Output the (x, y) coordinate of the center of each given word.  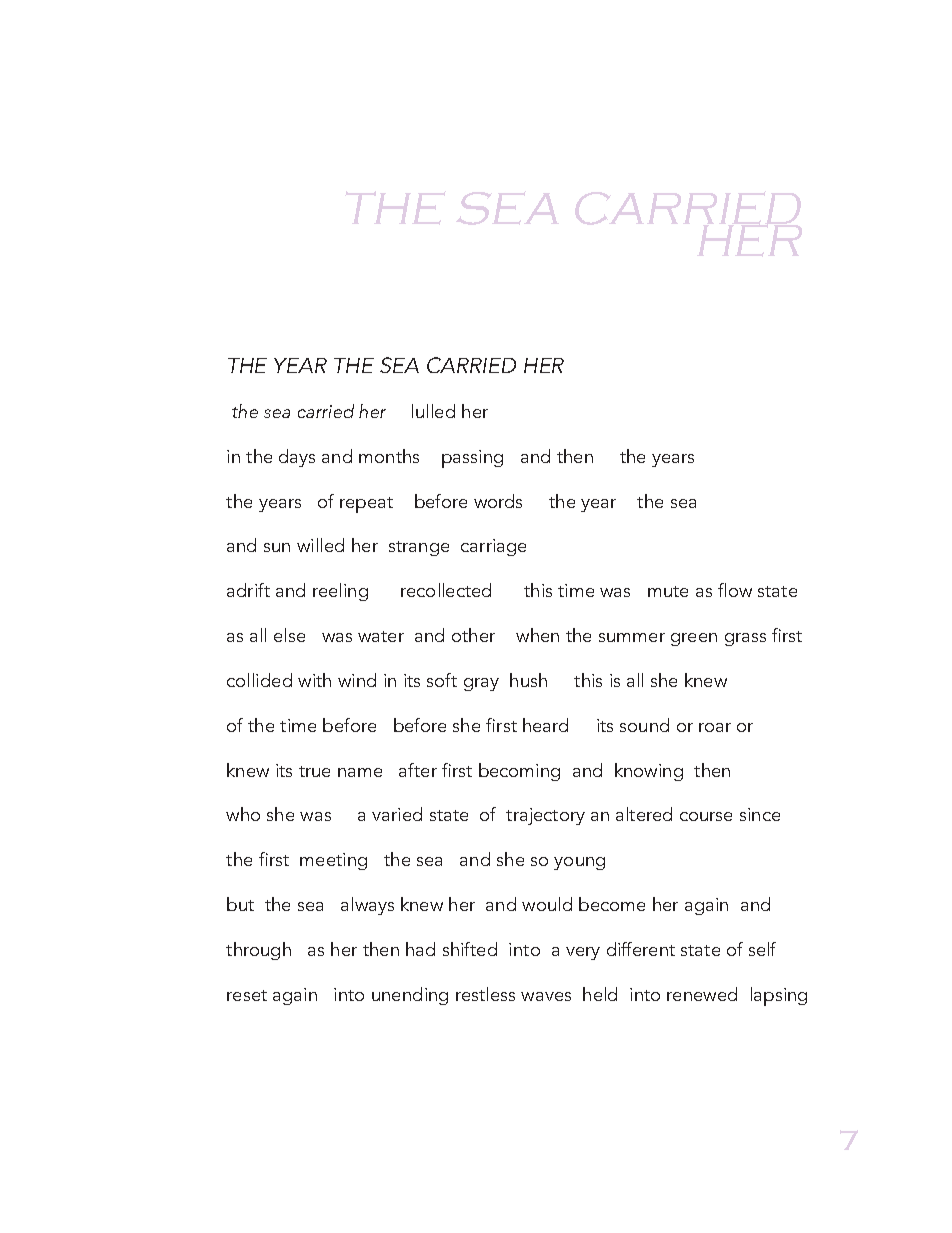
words (498, 501)
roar (715, 727)
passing (472, 459)
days (297, 458)
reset (247, 995)
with (314, 680)
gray (481, 684)
